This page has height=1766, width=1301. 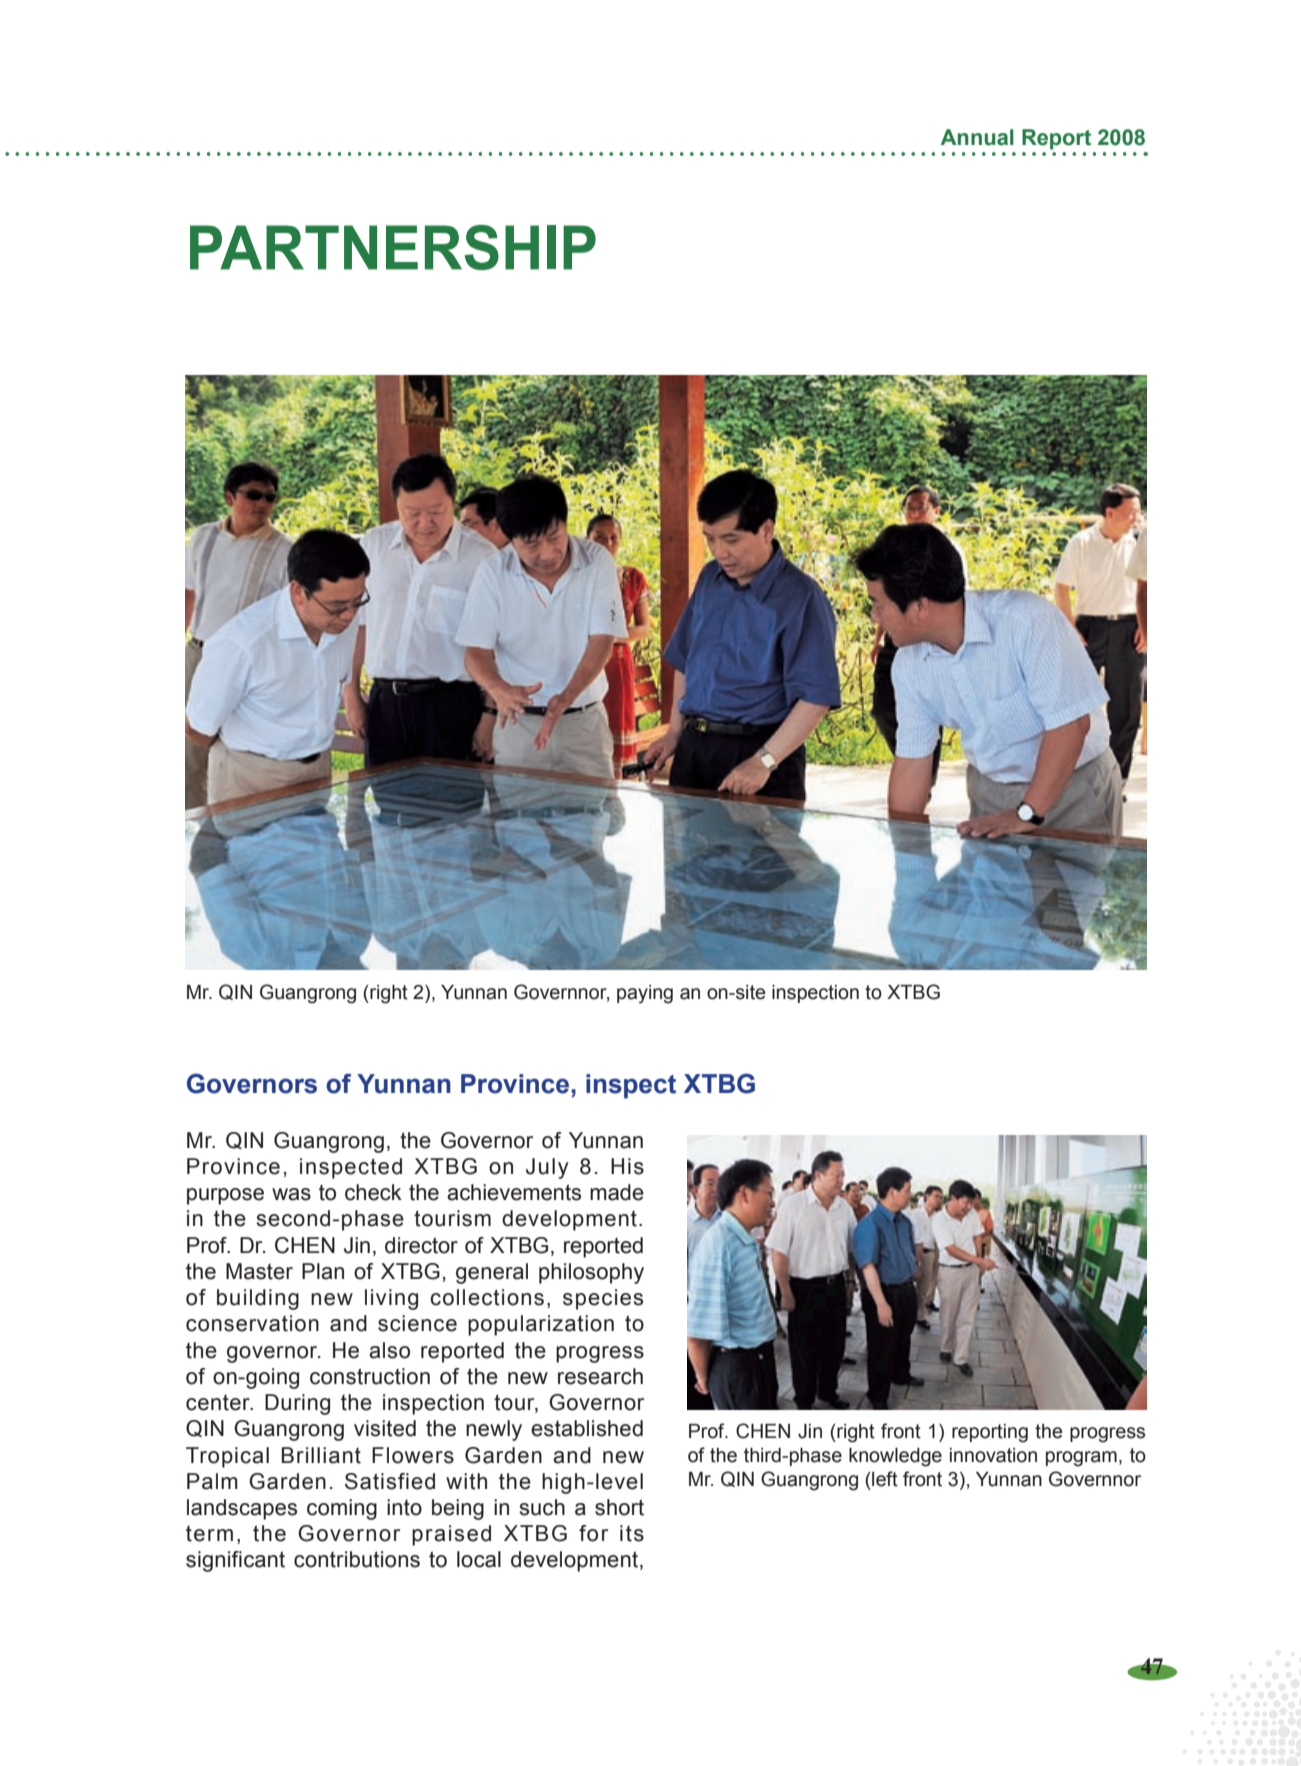 I want to click on its, so click(x=632, y=1533).
